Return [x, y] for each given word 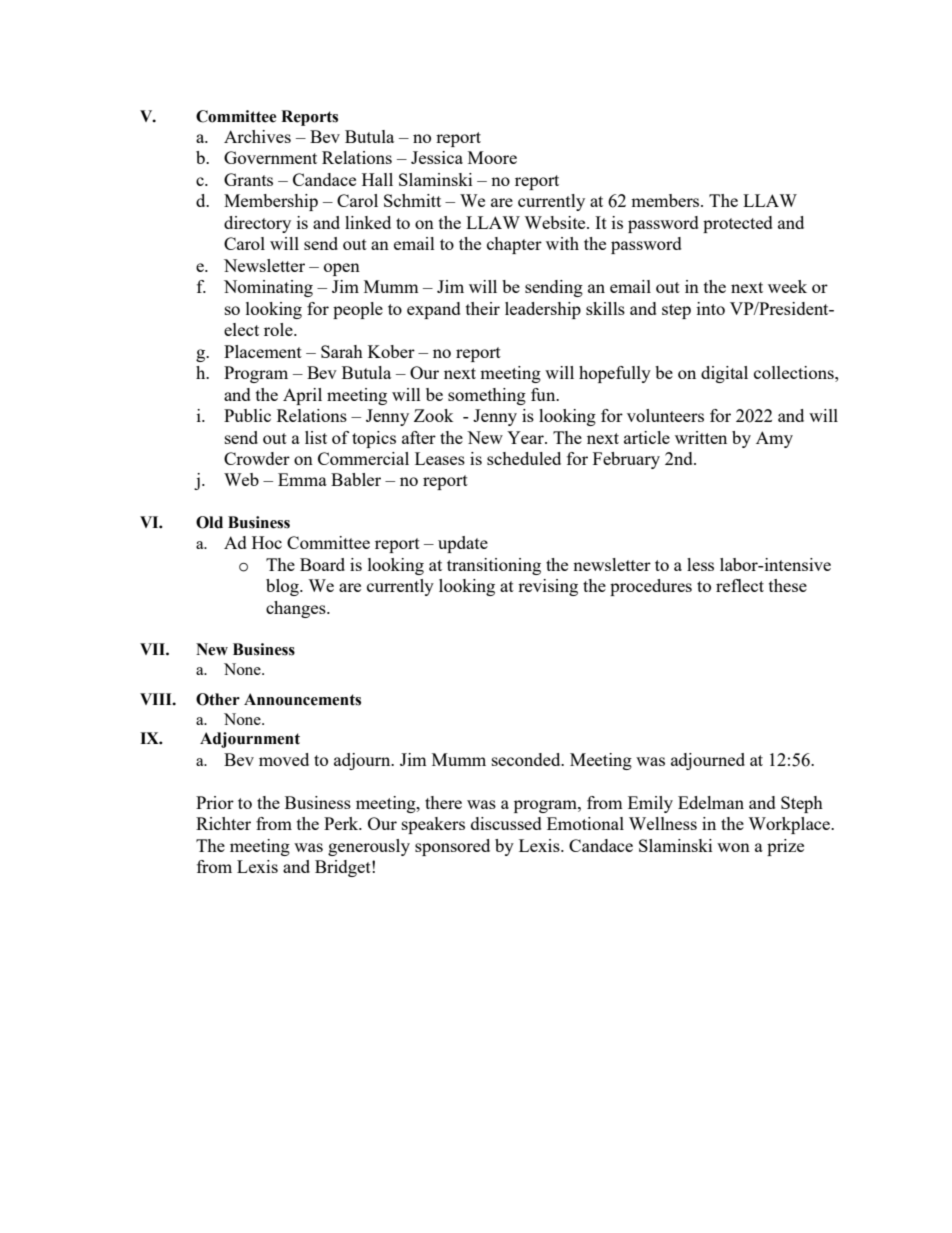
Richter [223, 823]
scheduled [524, 458]
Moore [492, 157]
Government [270, 157]
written [701, 437]
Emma [302, 479]
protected [738, 224]
